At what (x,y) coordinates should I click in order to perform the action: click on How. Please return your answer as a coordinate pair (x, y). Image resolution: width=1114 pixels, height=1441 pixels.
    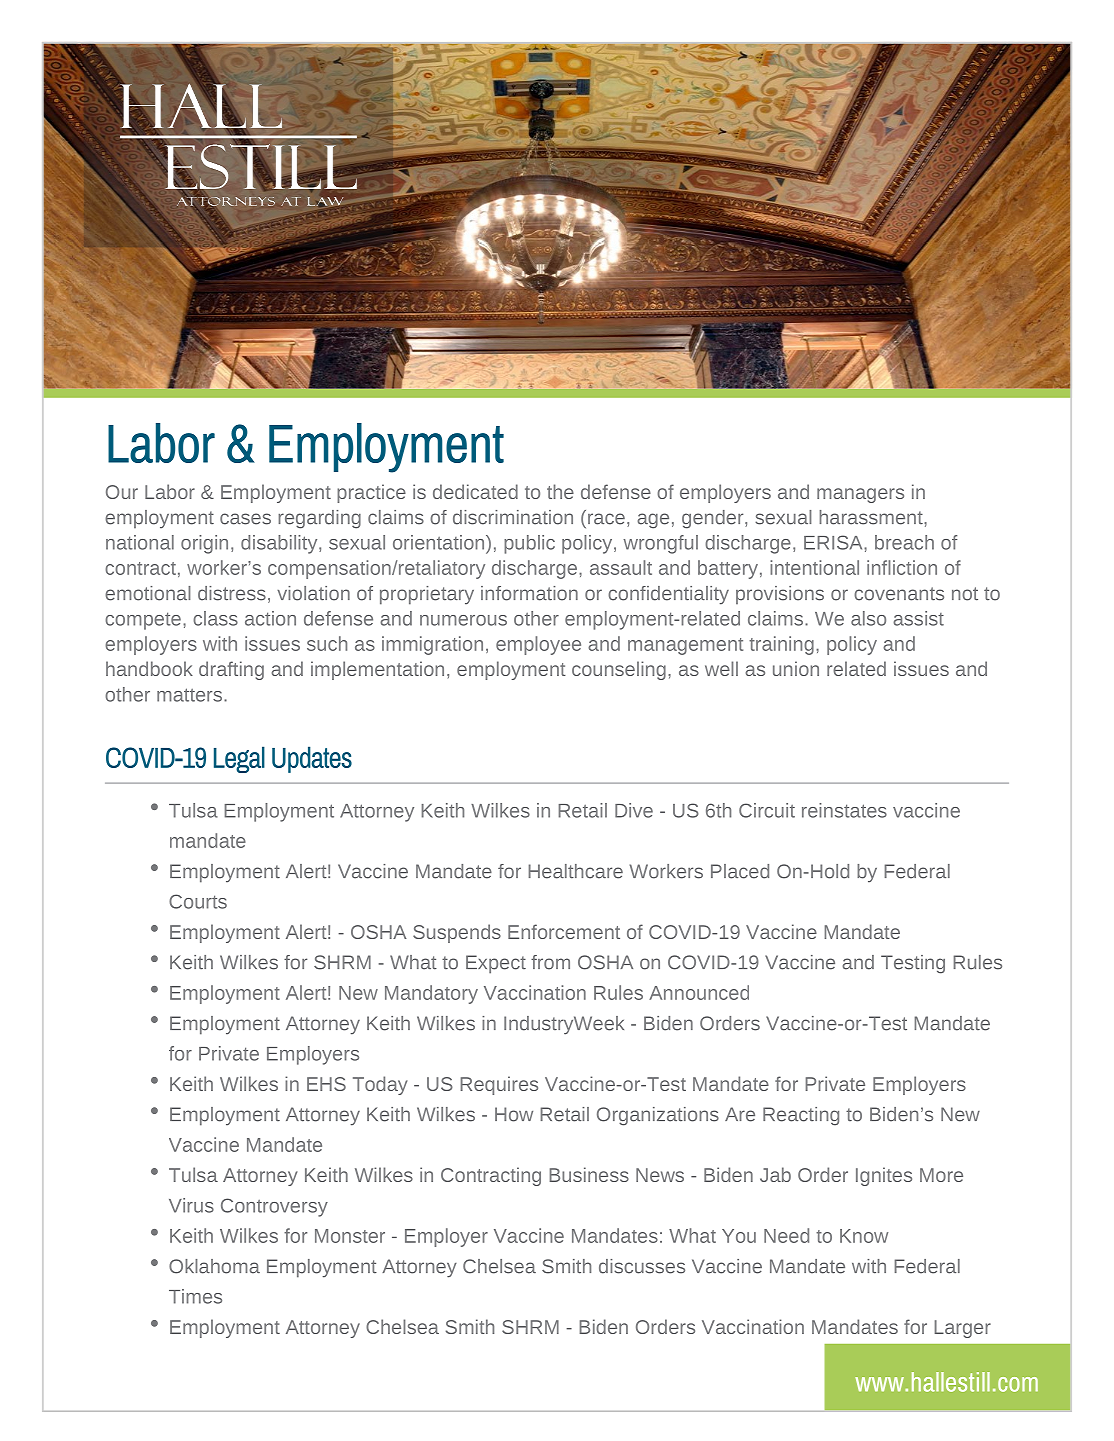
    Looking at the image, I should click on (514, 1114).
